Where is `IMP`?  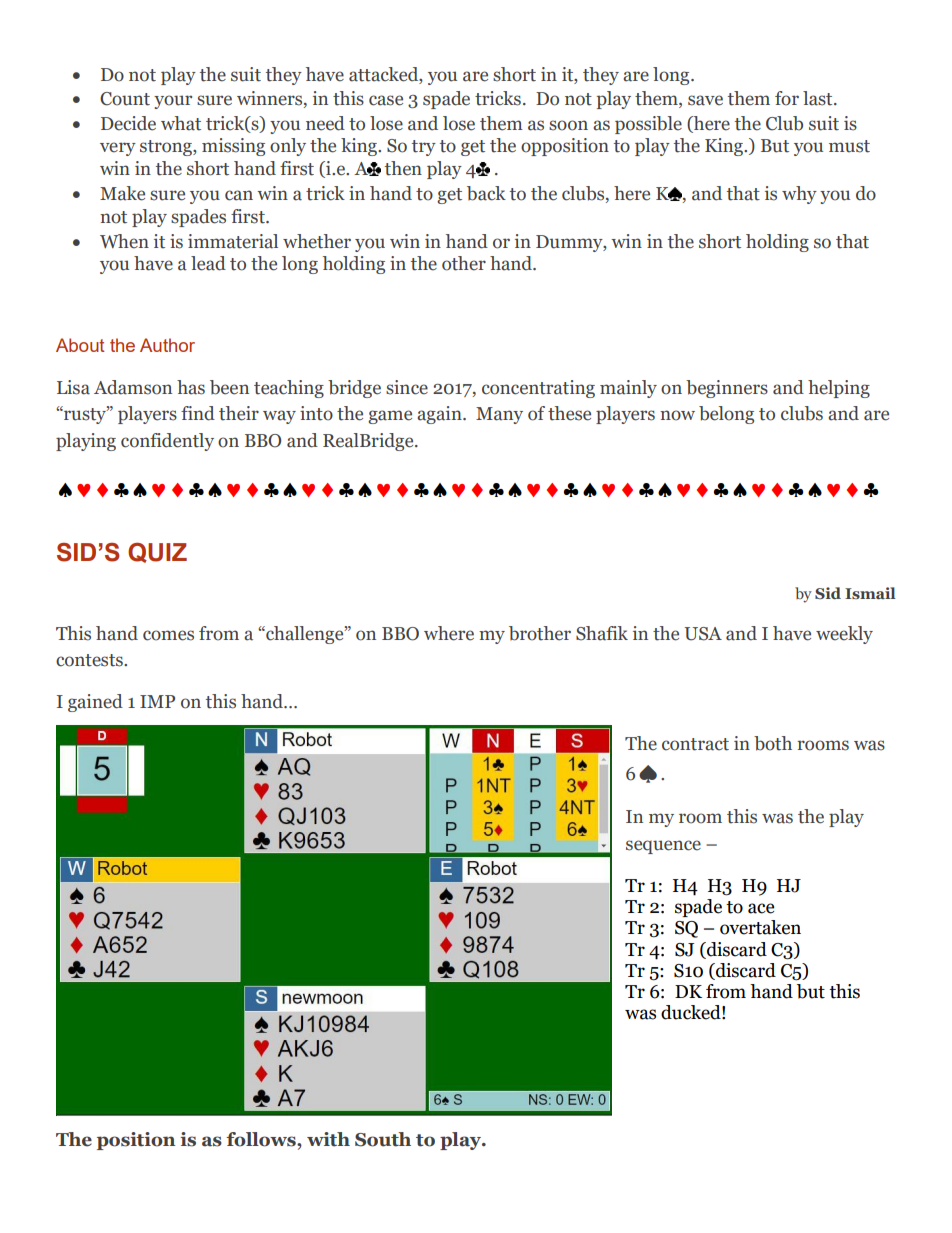
IMP is located at coordinates (157, 701).
